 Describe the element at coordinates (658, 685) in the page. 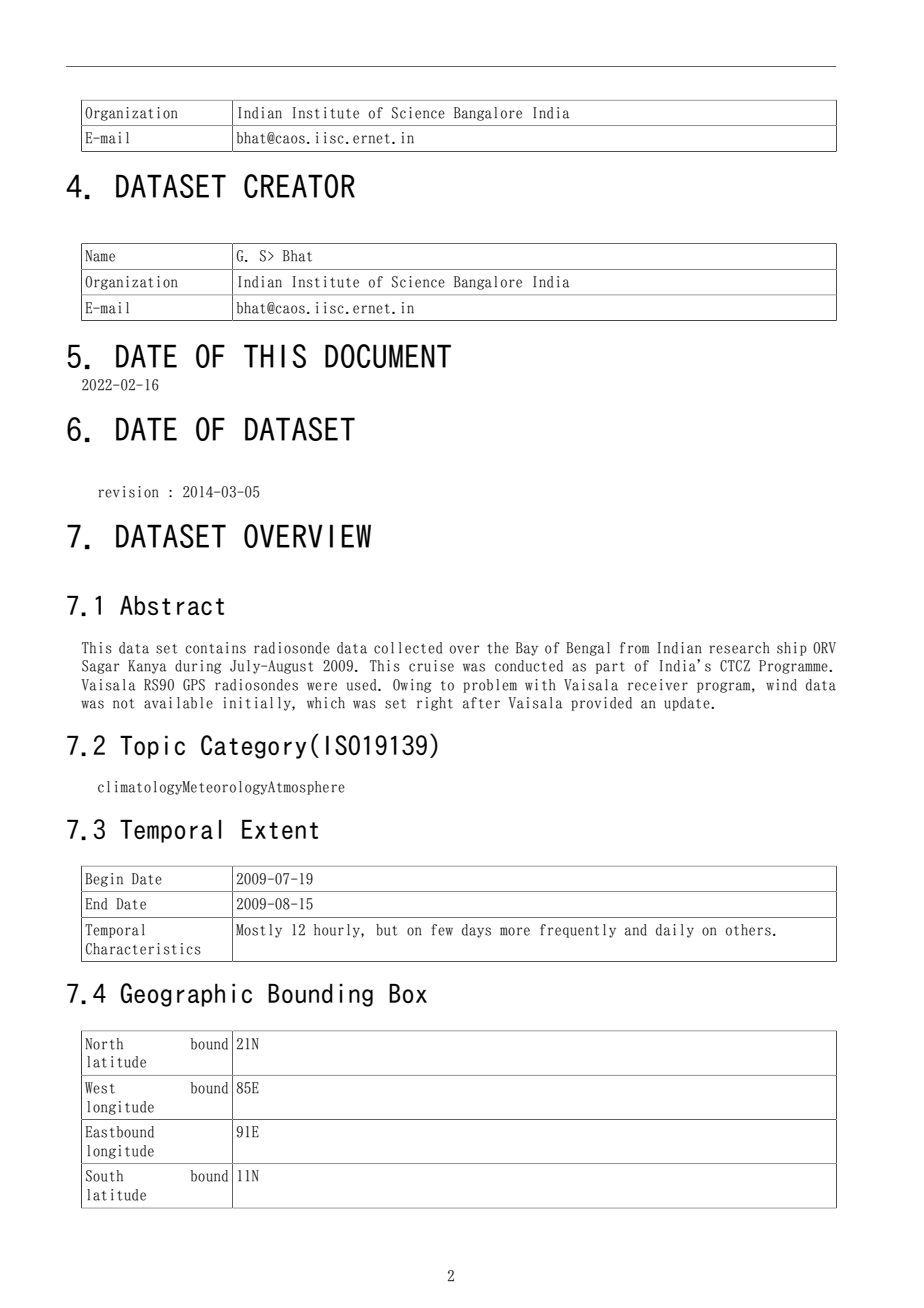

I see `receiver` at that location.
